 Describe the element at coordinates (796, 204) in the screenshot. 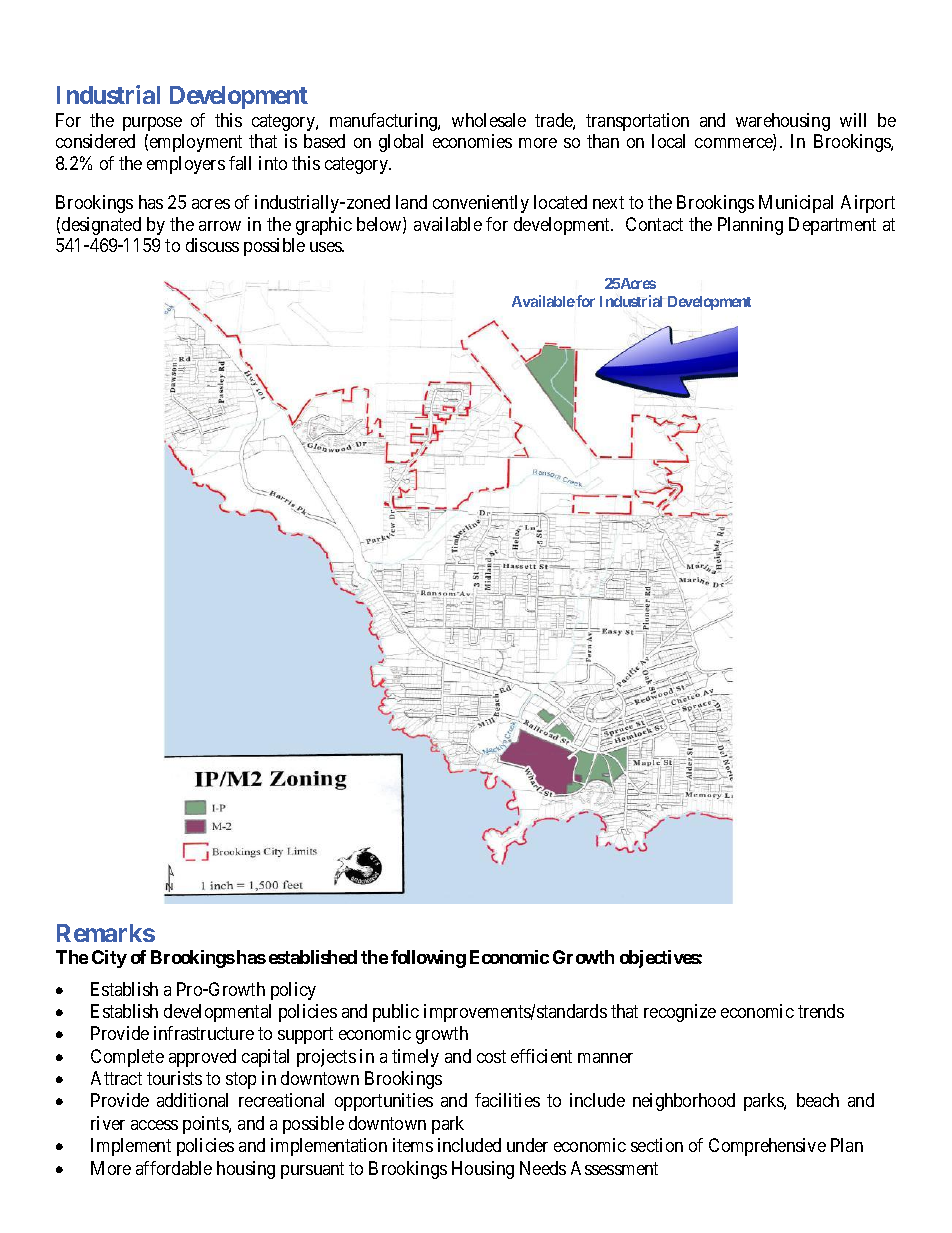

I see `Municipal` at that location.
